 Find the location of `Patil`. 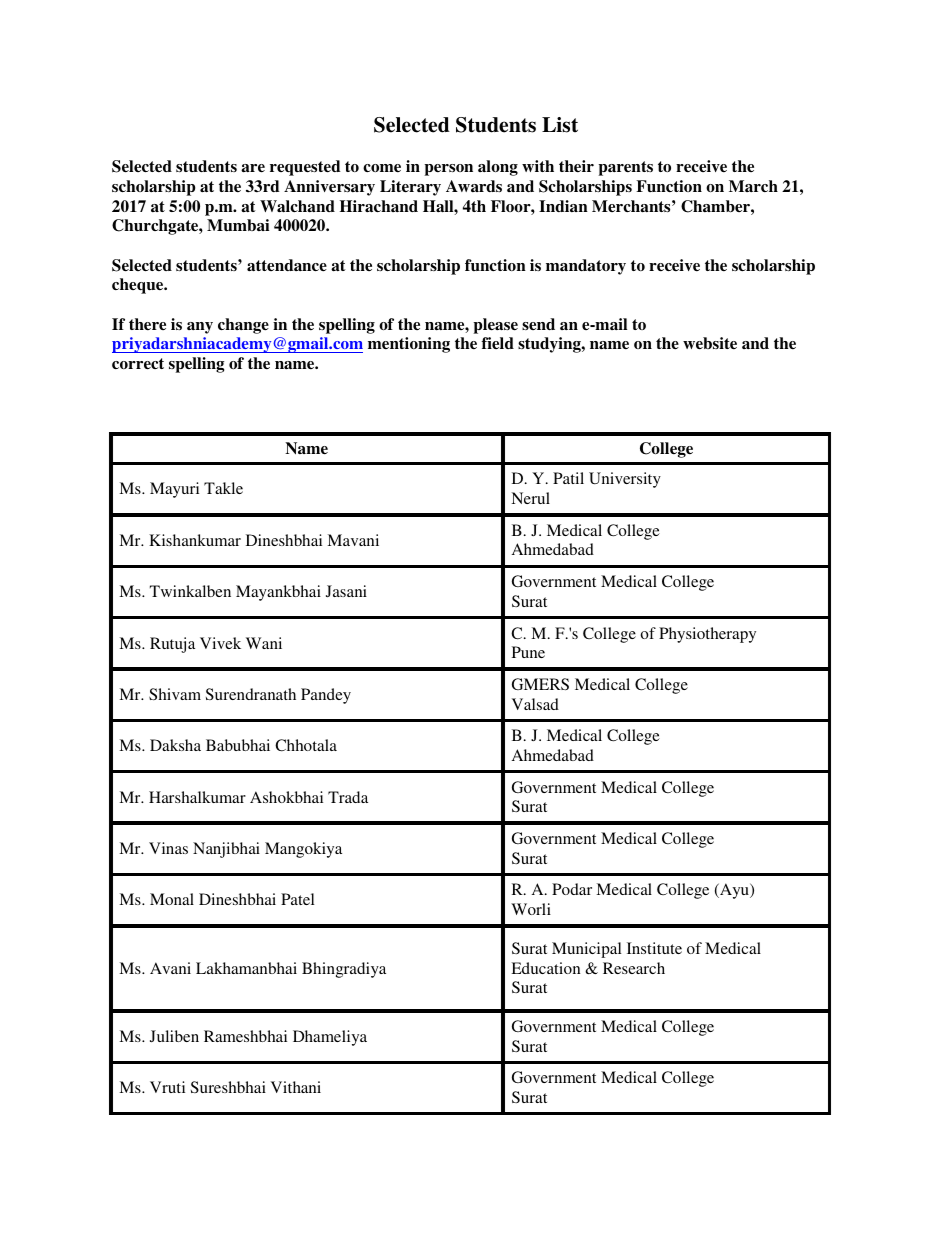

Patil is located at coordinates (568, 478).
